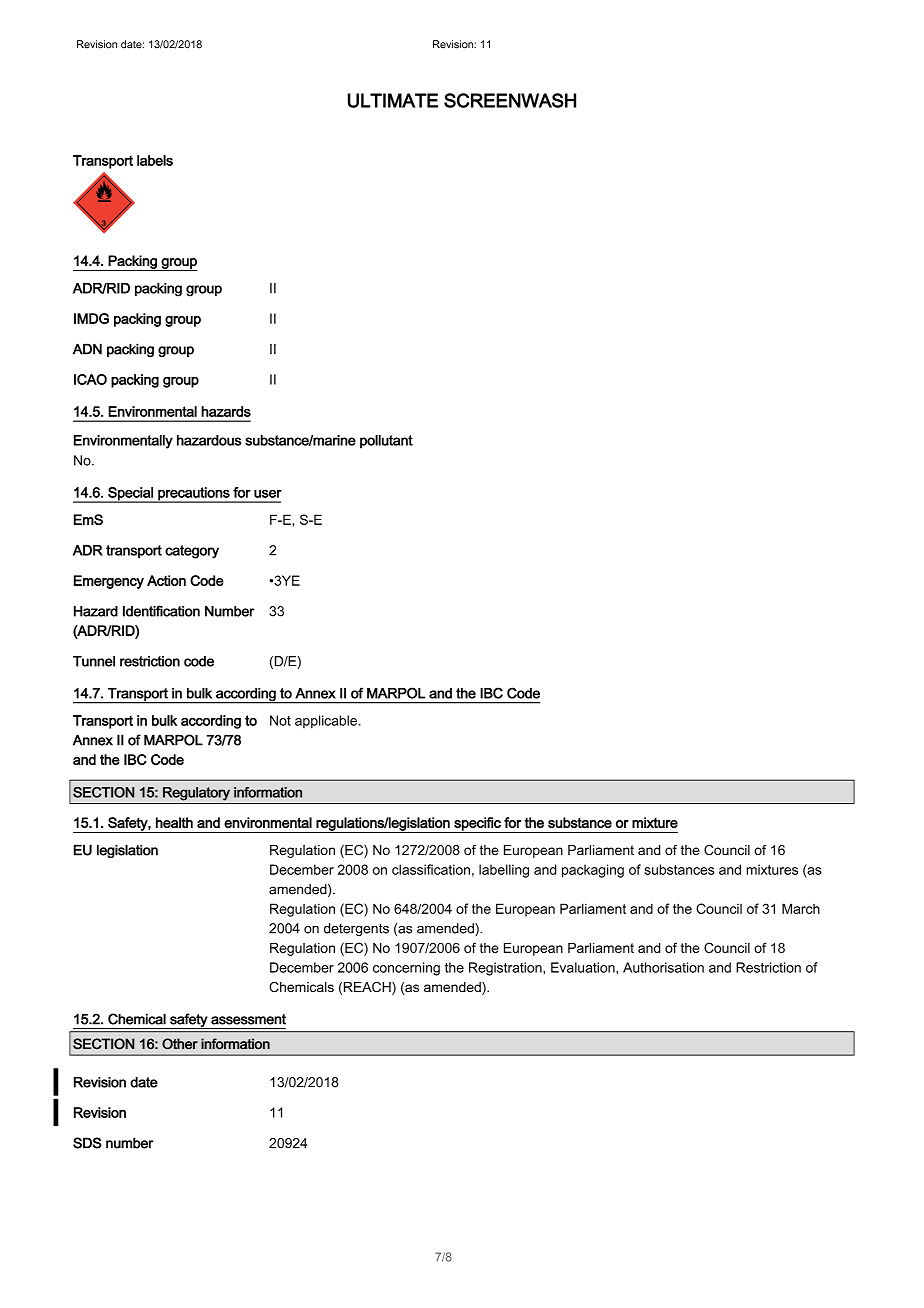 The height and width of the document is (1308, 924). What do you see at coordinates (326, 722) in the document?
I see `applicable` at bounding box center [326, 722].
